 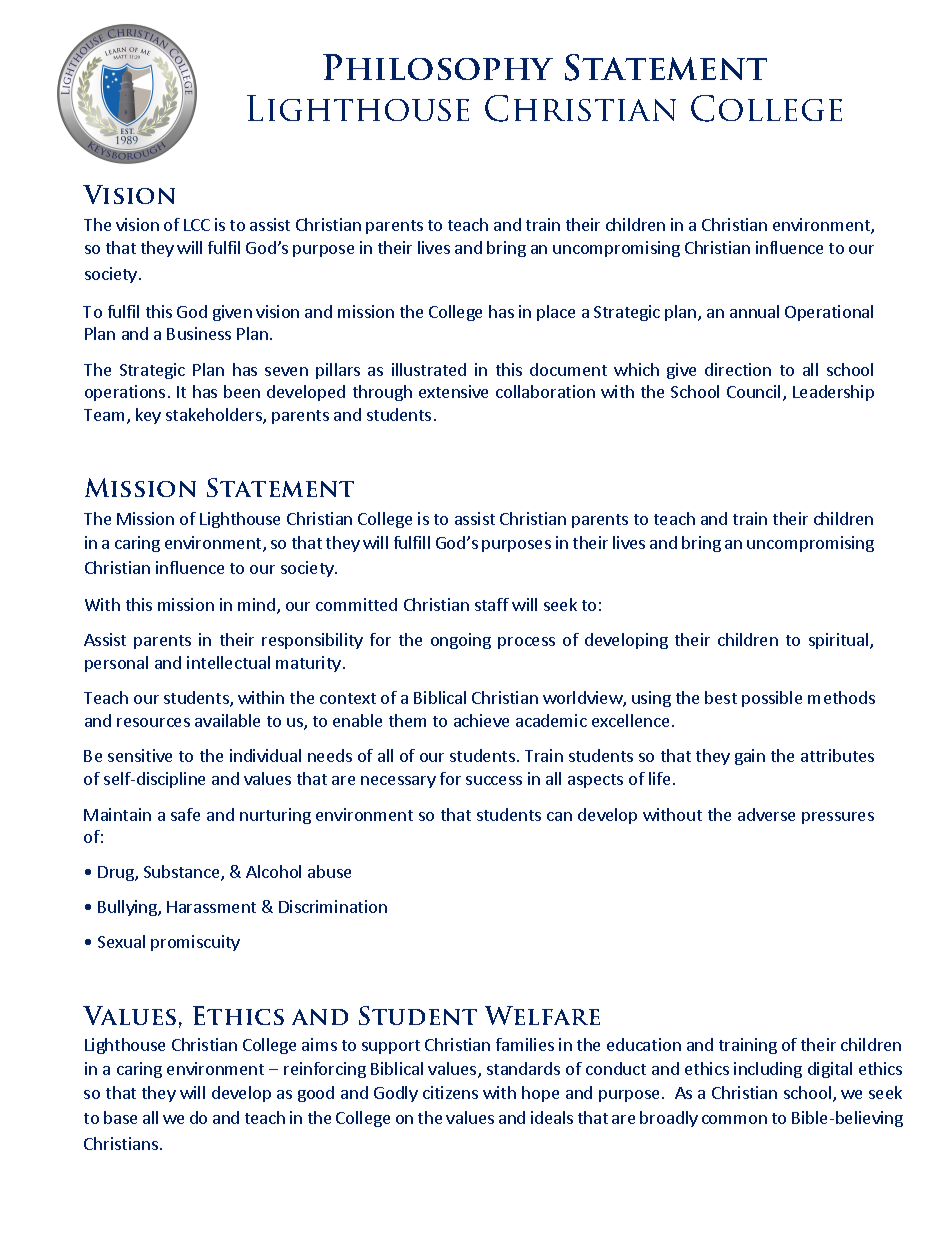 What do you see at coordinates (840, 641) in the screenshot?
I see `spiritual` at bounding box center [840, 641].
